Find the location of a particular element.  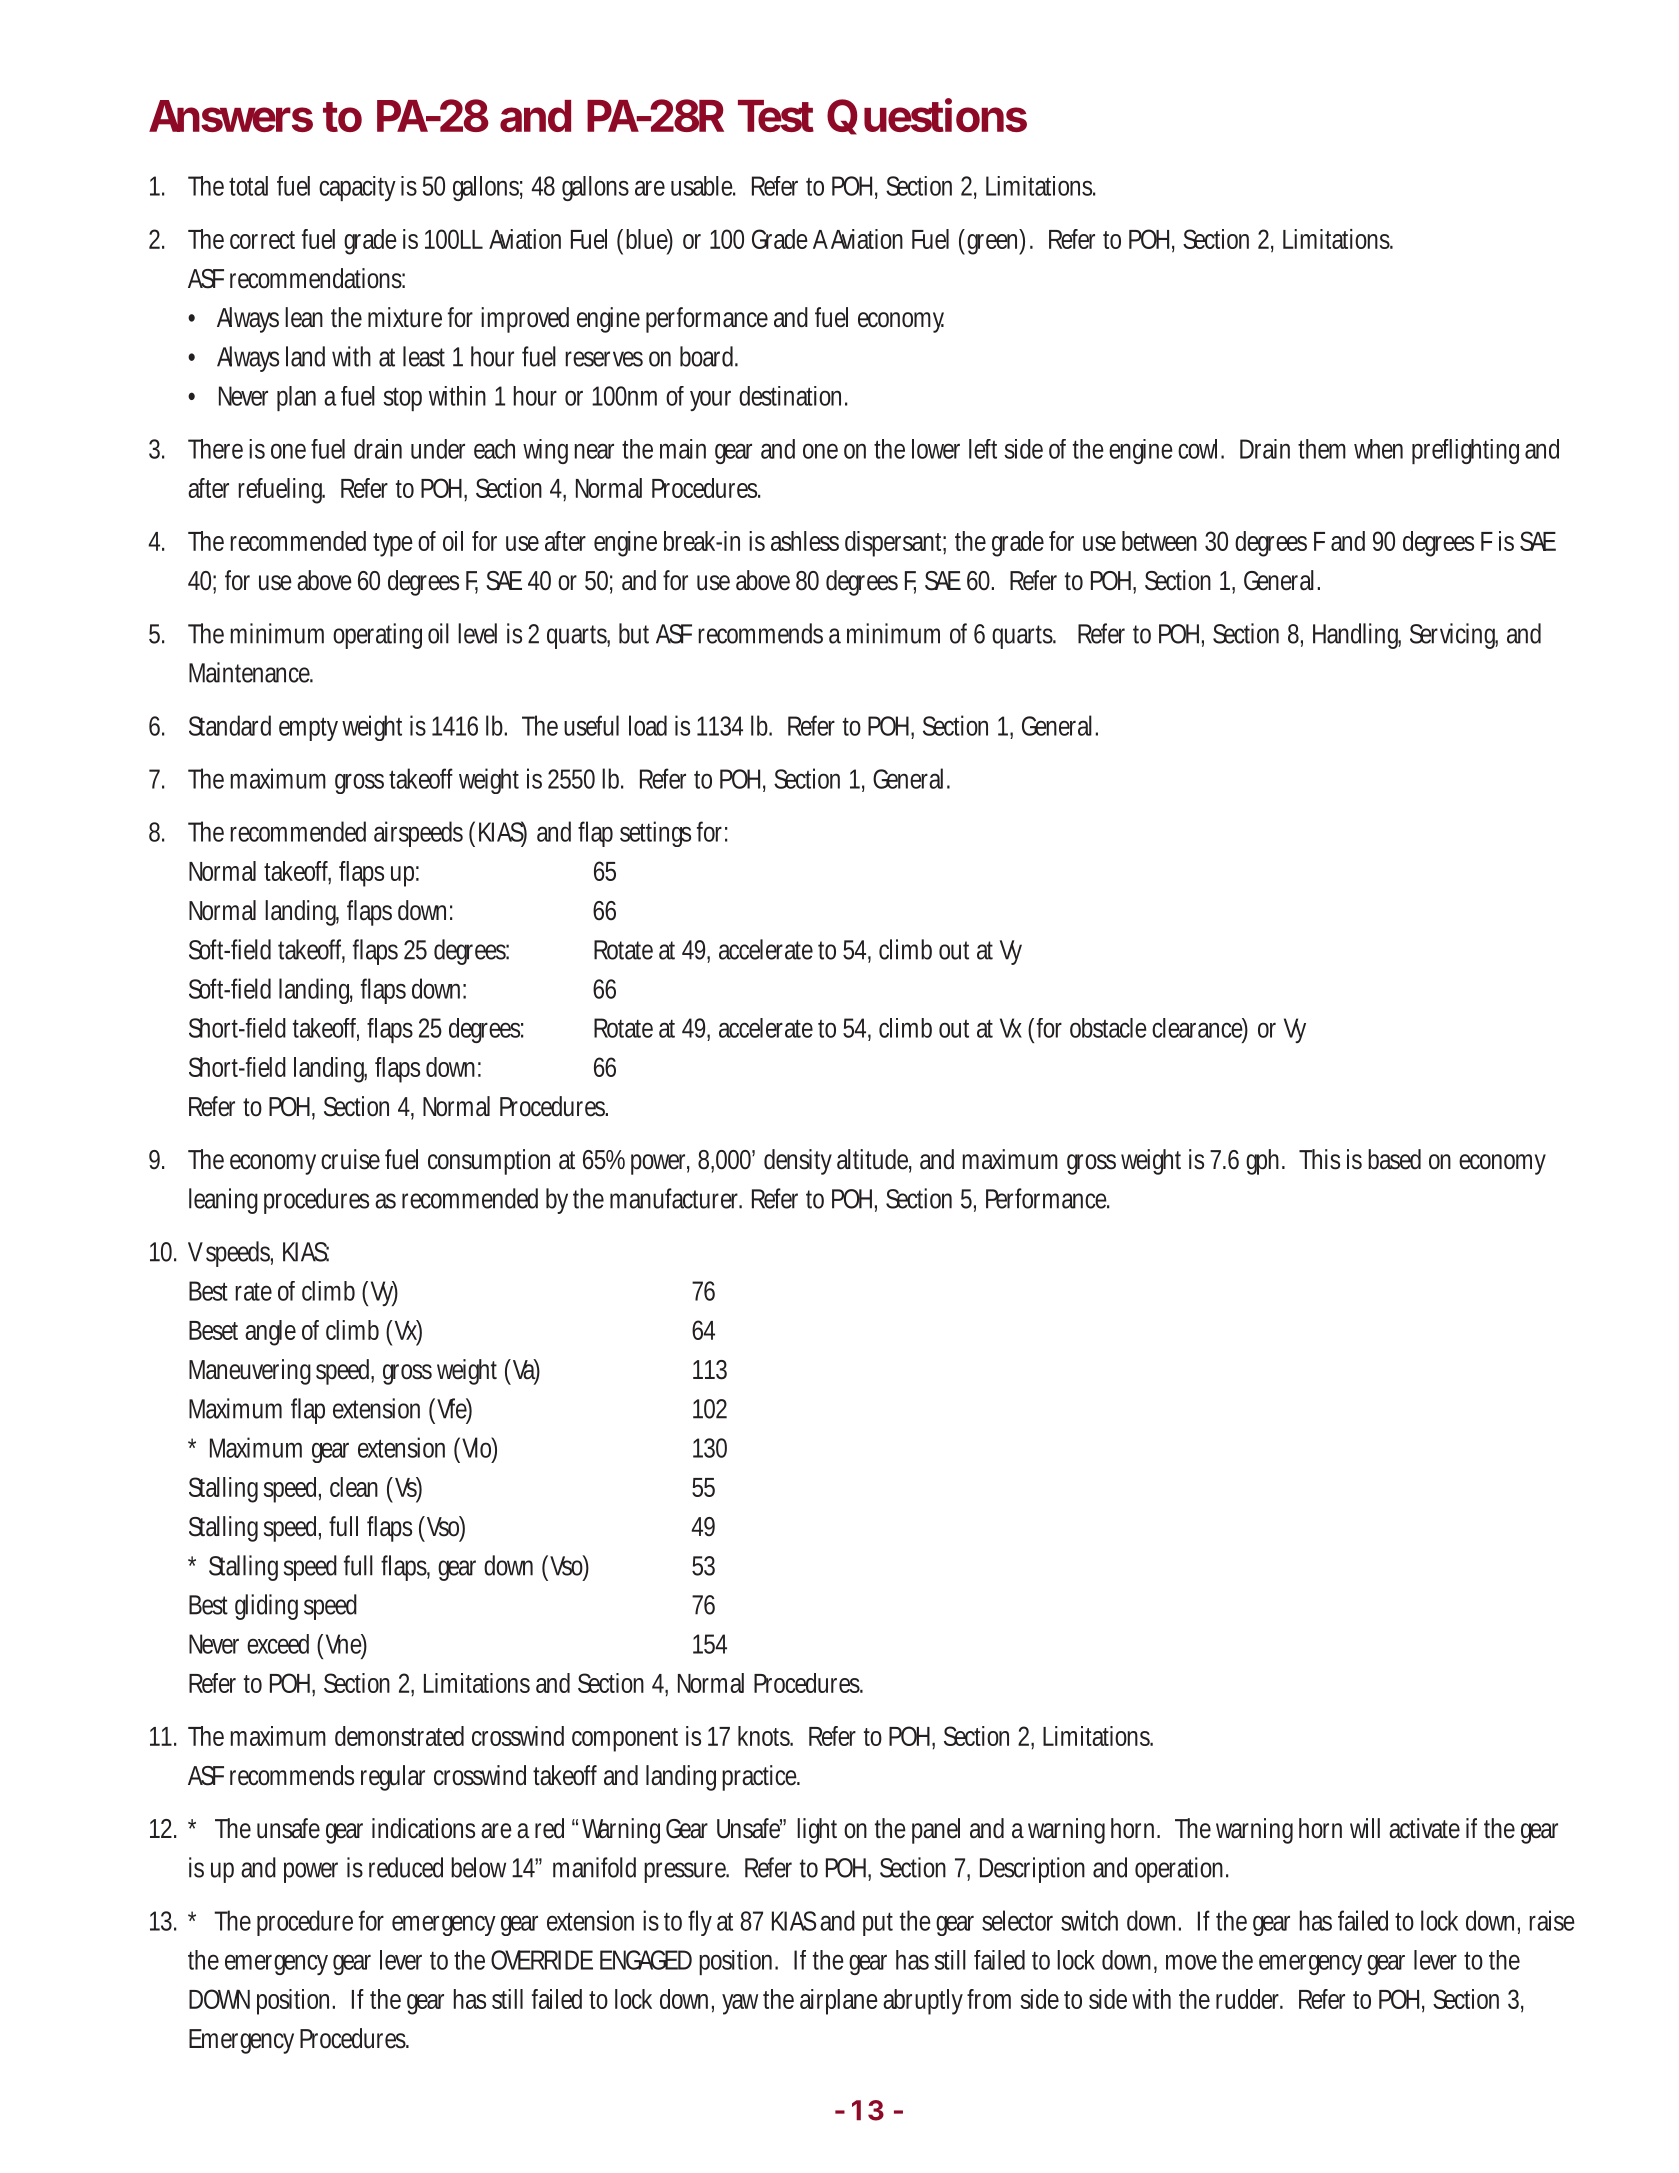

rudder is located at coordinates (1249, 1999).
